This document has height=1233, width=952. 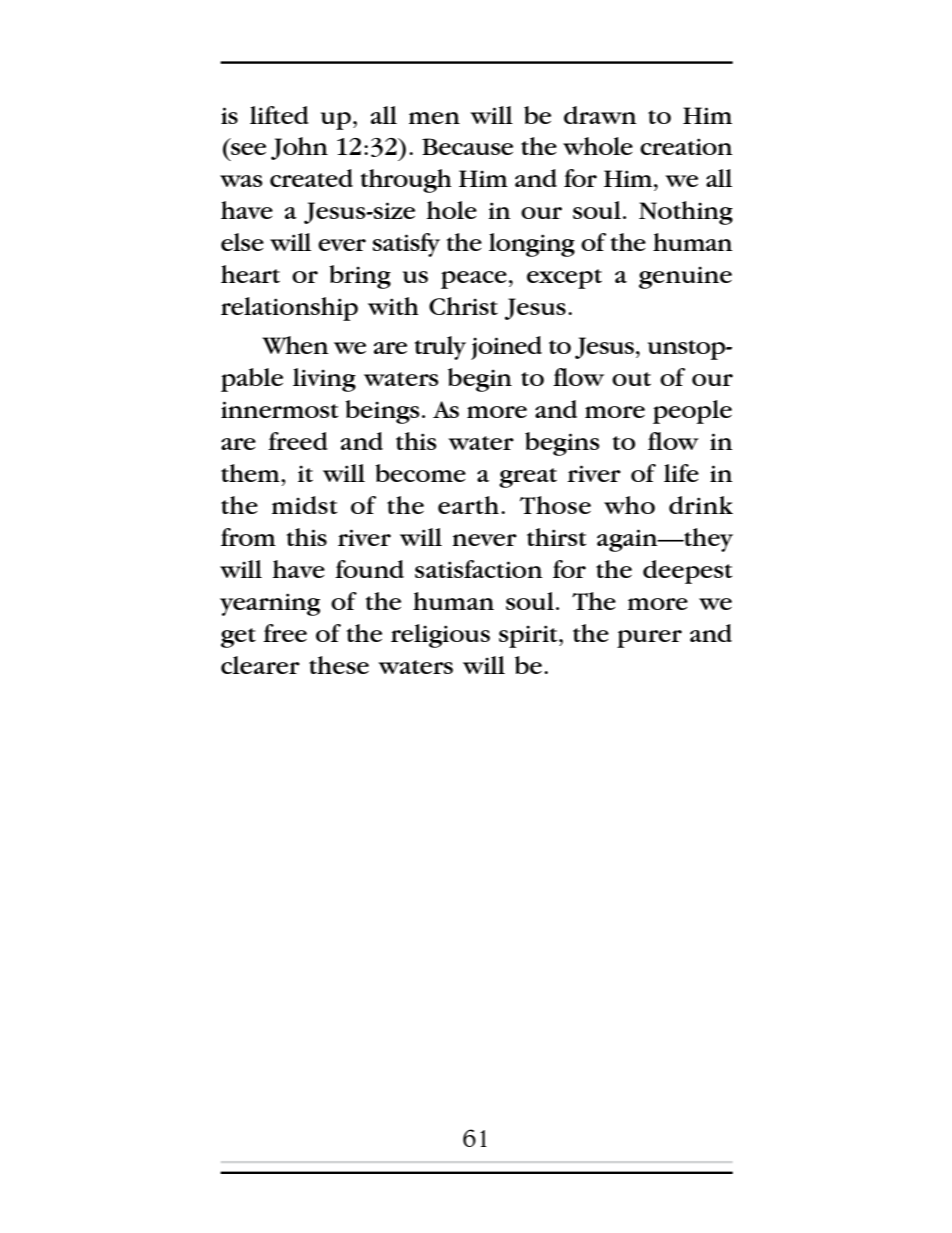 I want to click on Christ, so click(x=463, y=306).
